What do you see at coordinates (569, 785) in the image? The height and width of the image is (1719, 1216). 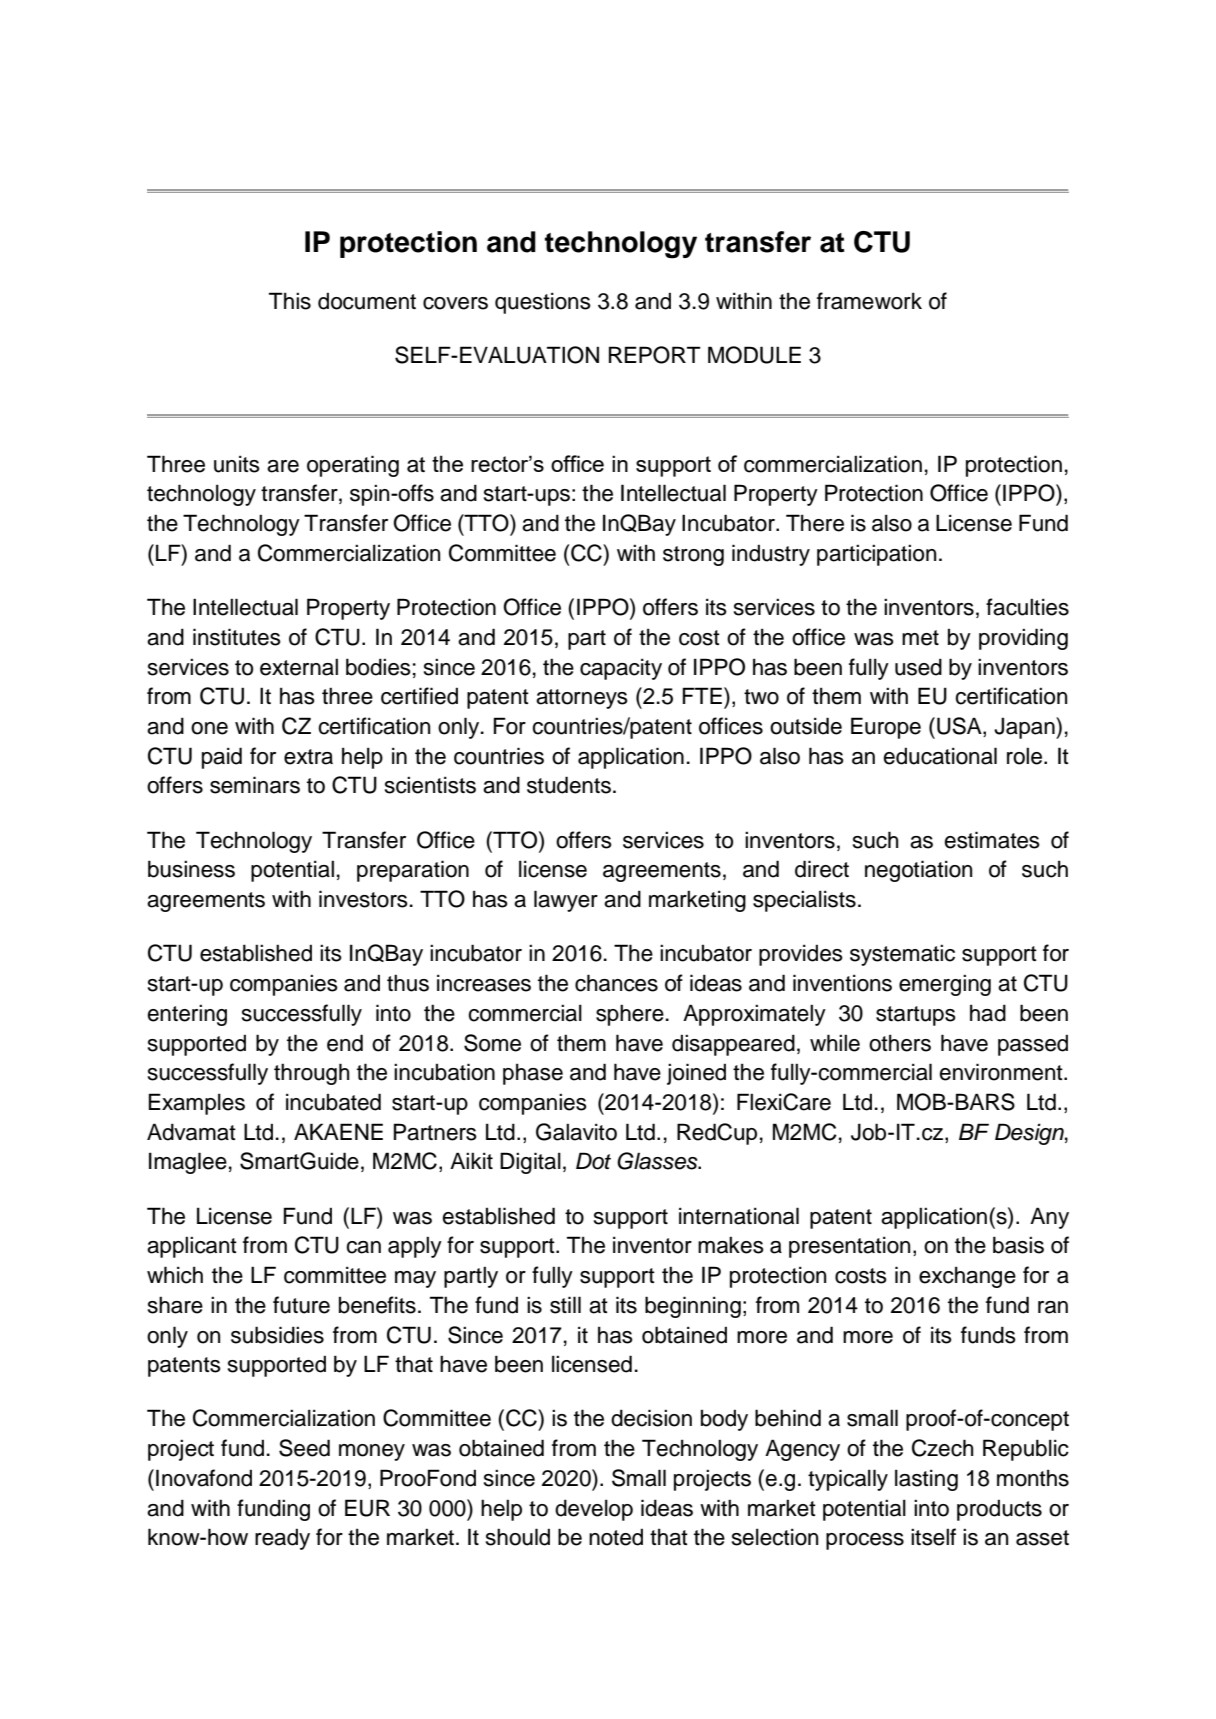 I see `students` at bounding box center [569, 785].
